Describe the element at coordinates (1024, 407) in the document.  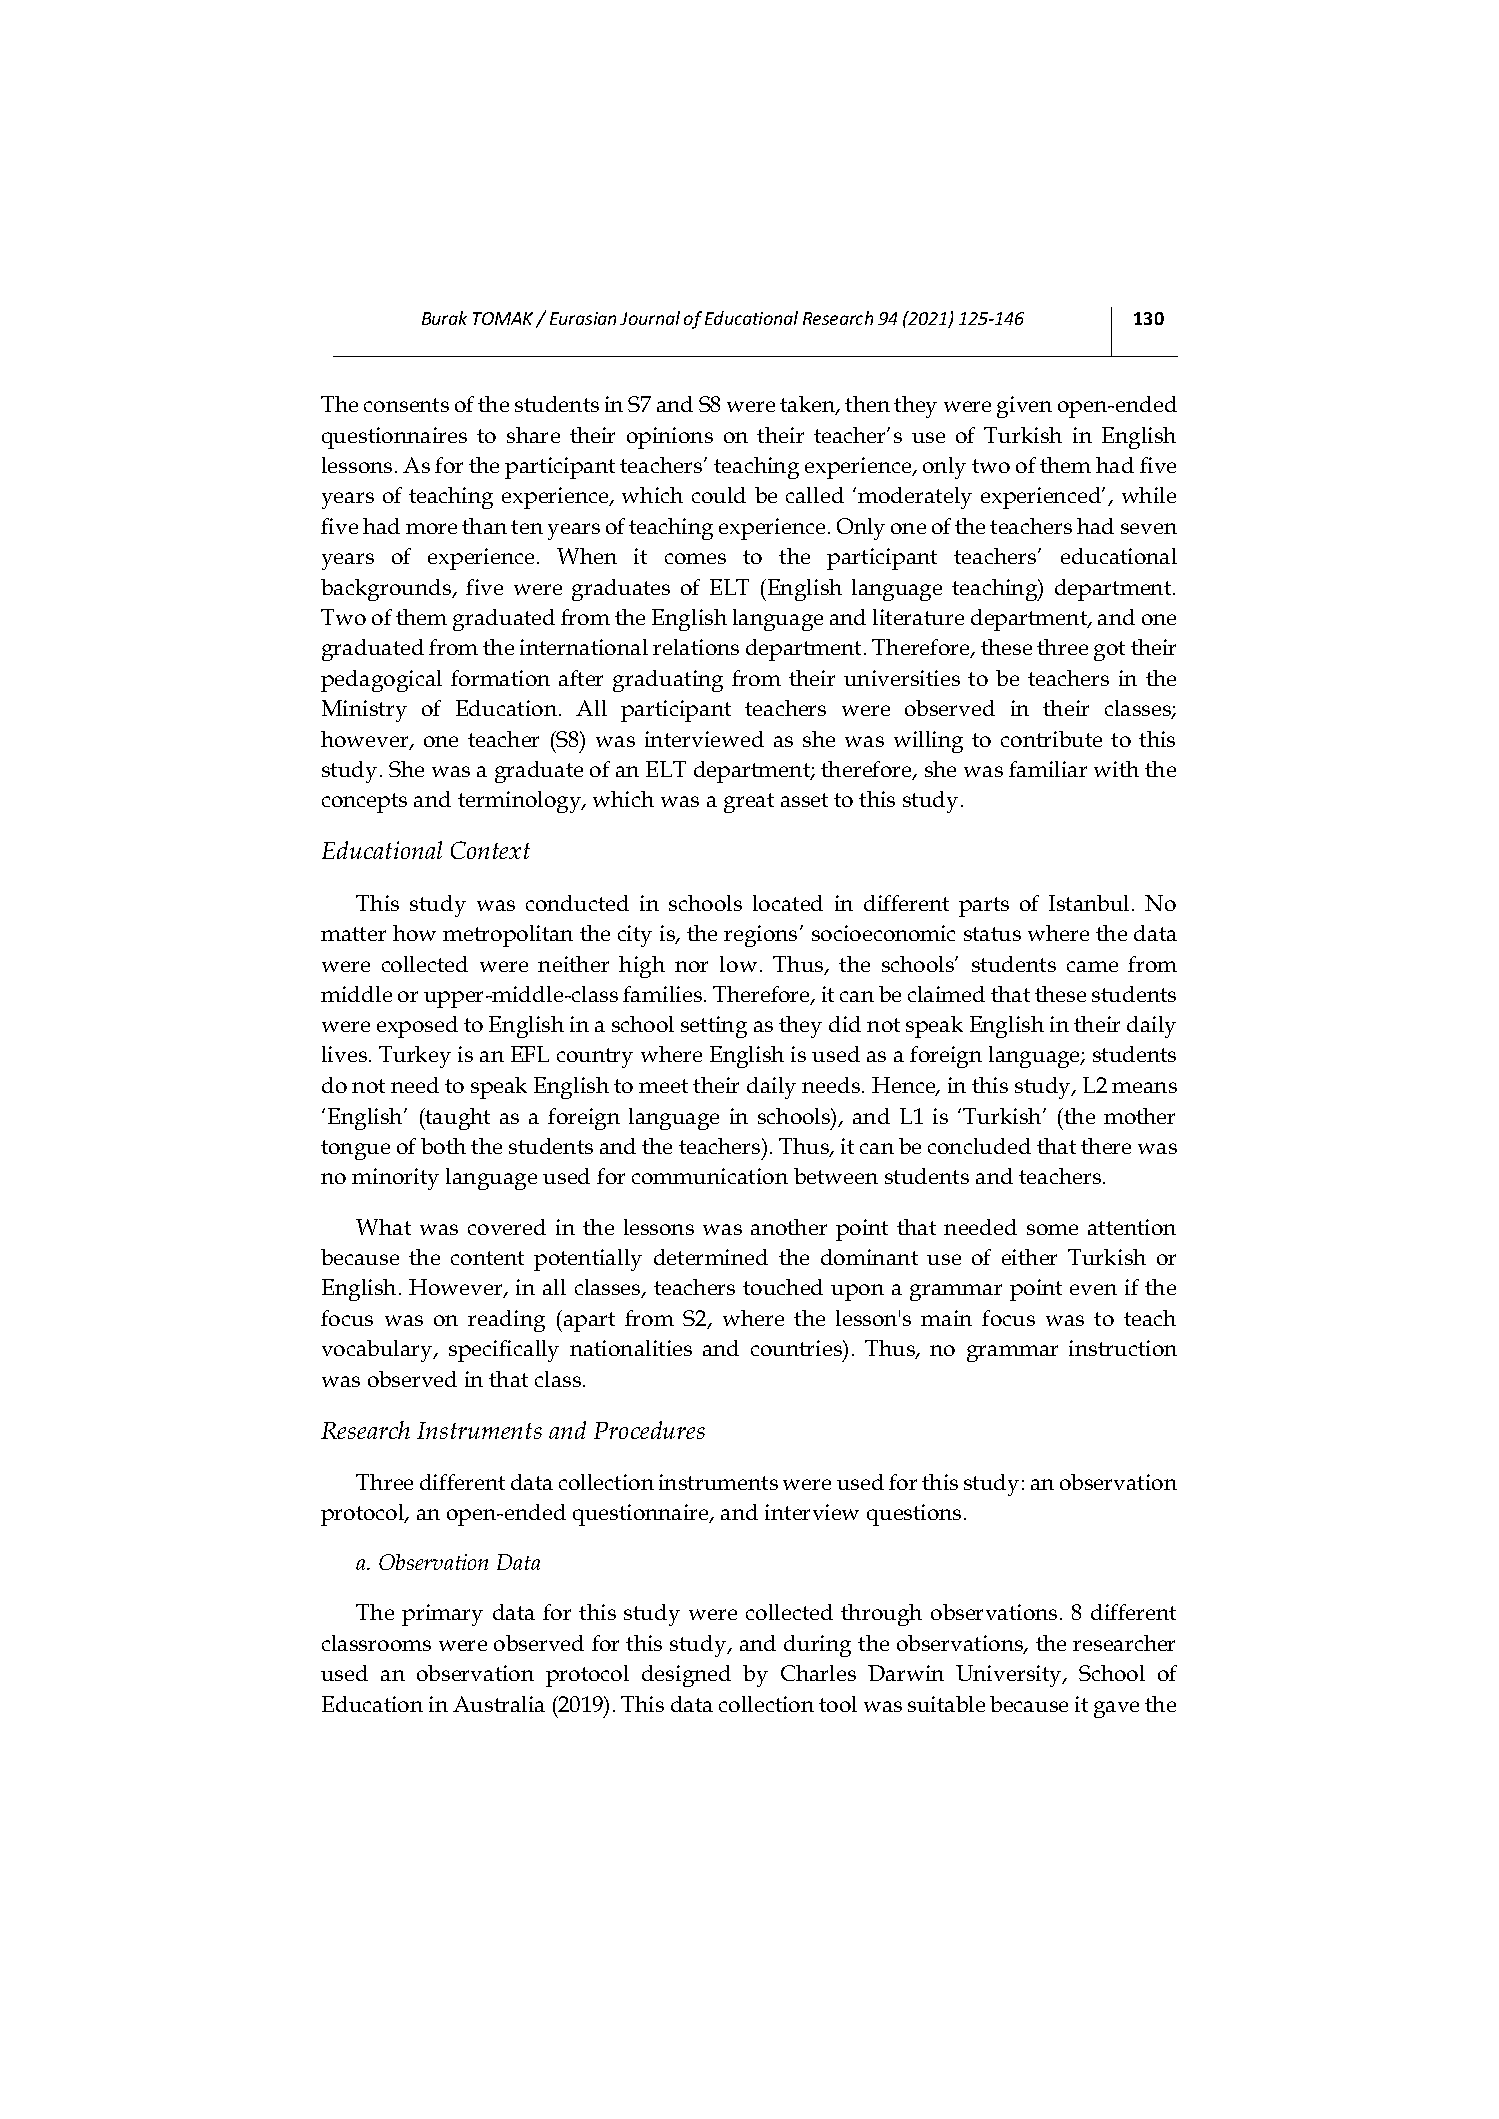
I see `given` at that location.
